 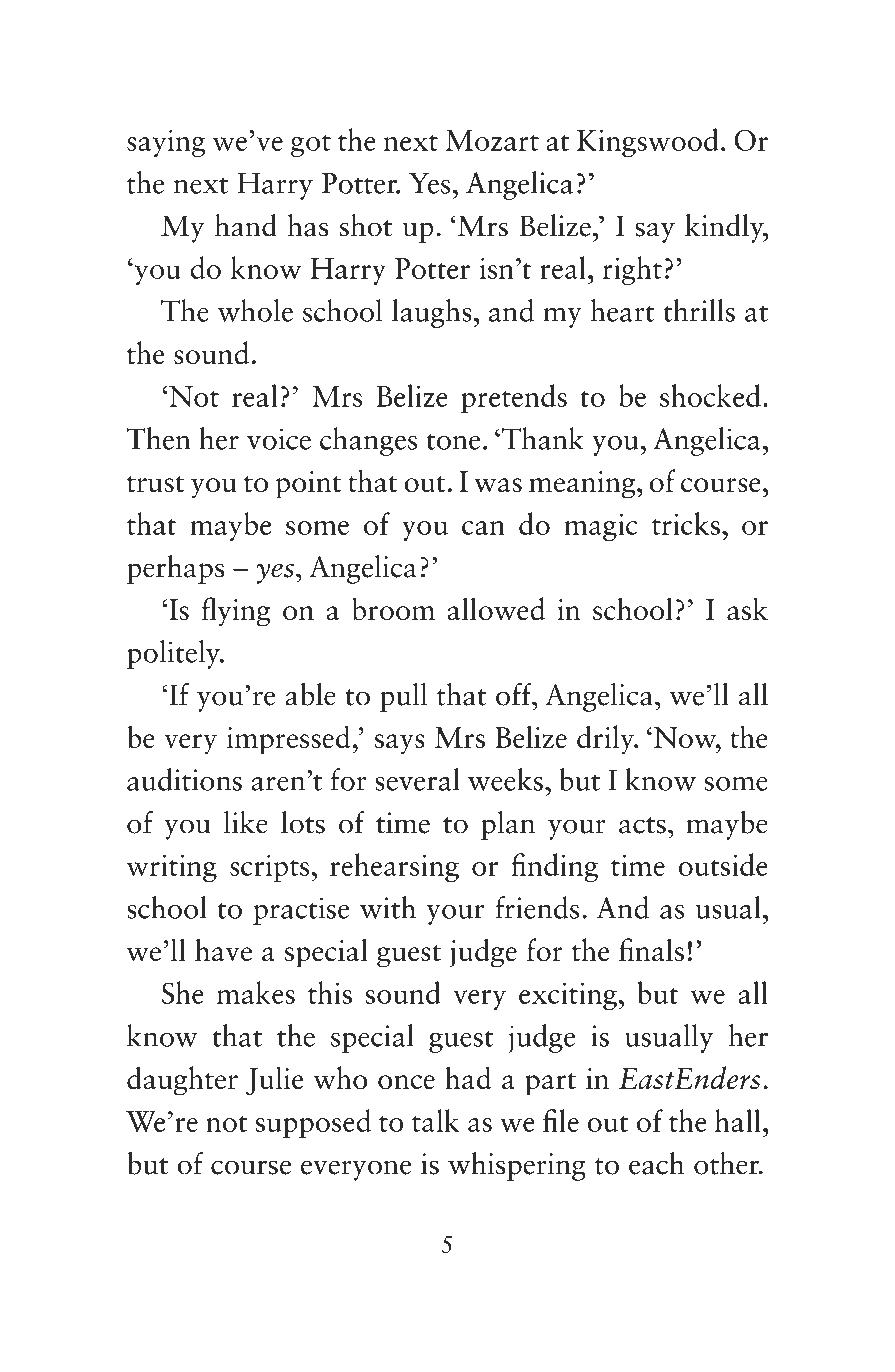 What do you see at coordinates (686, 523) in the page?
I see `tricks` at bounding box center [686, 523].
